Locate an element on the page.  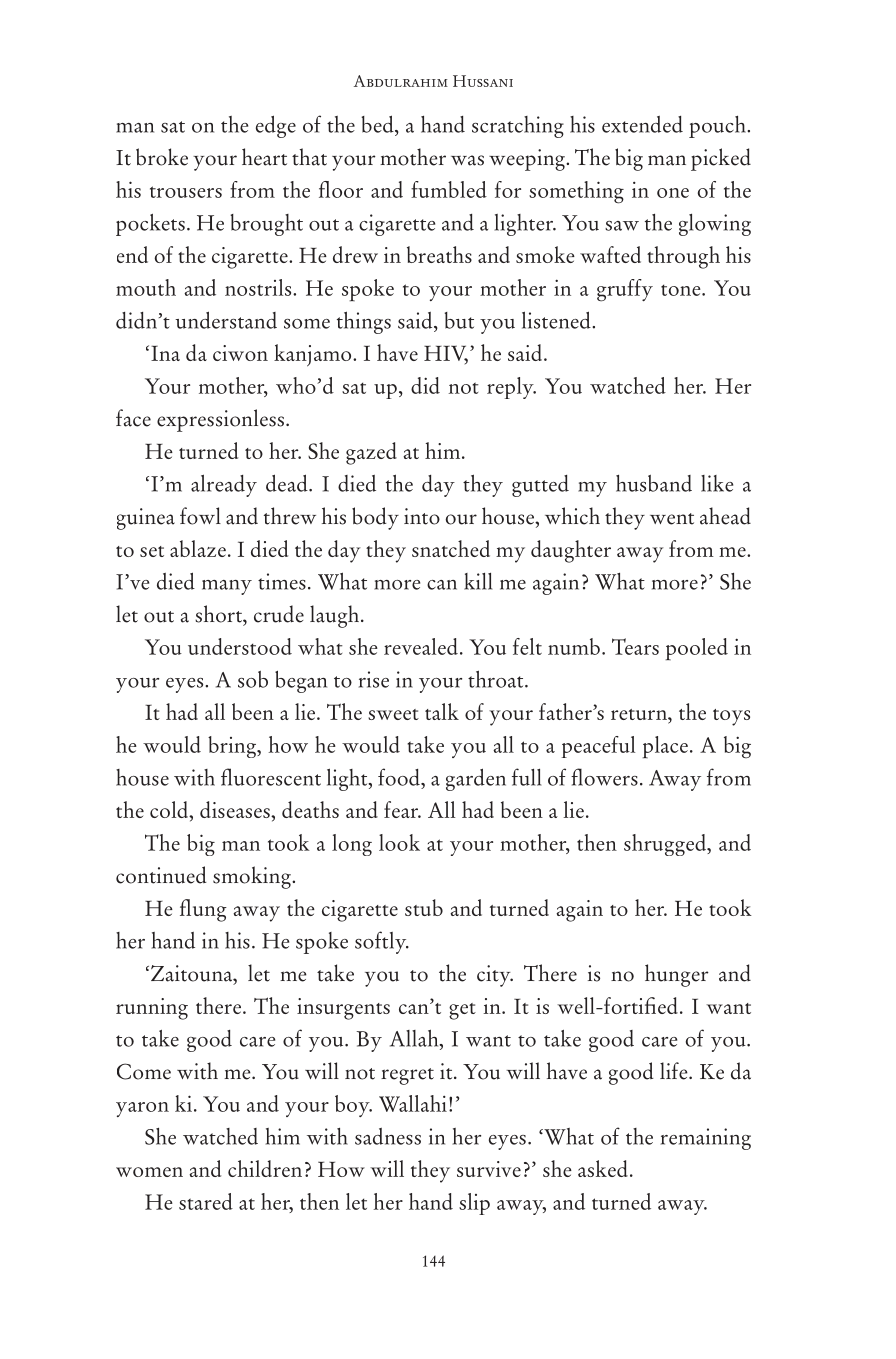
Tears is located at coordinates (635, 646).
